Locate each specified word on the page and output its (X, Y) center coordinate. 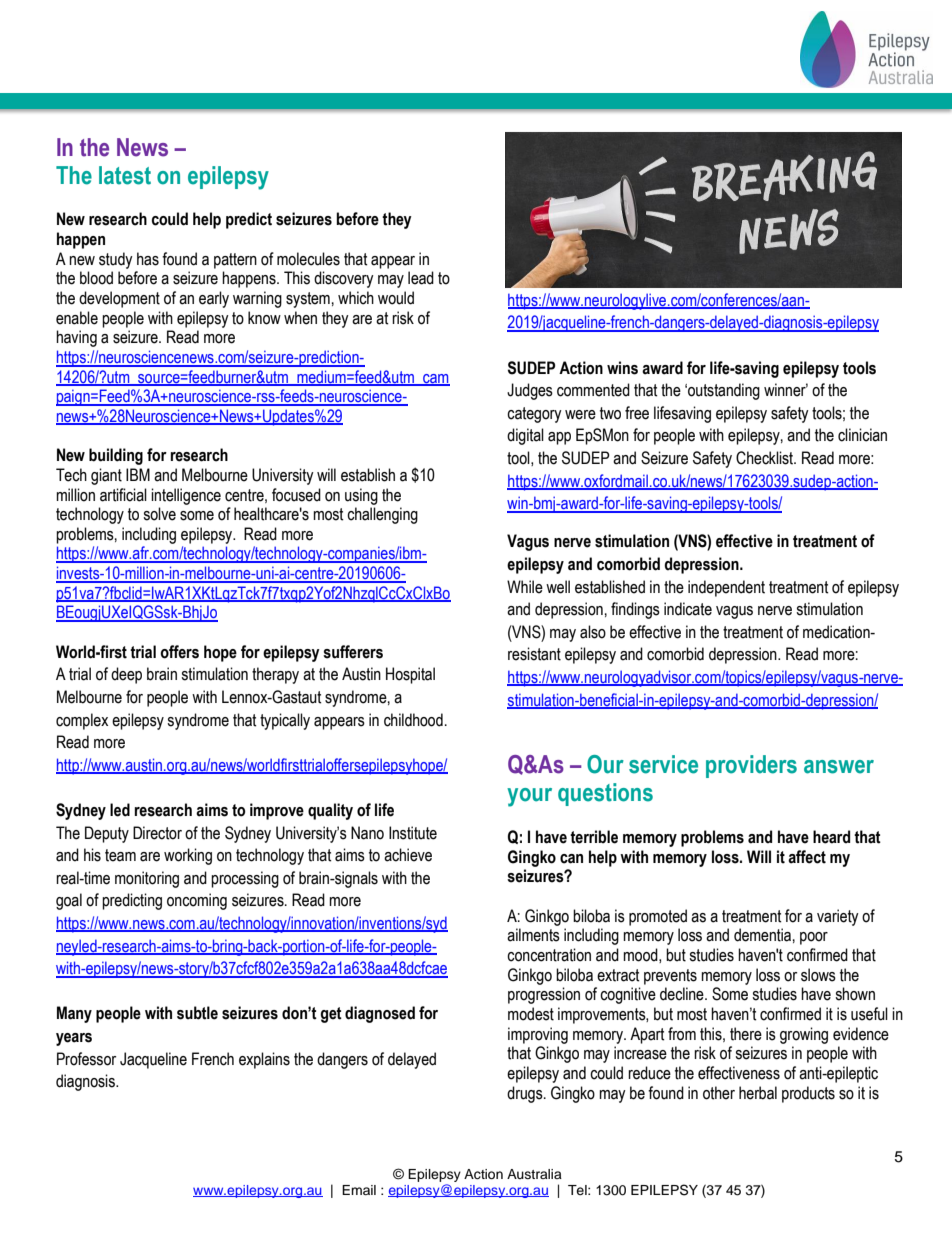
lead (421, 278)
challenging (382, 515)
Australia (534, 1174)
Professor (86, 1059)
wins (622, 368)
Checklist (766, 458)
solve (159, 514)
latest (125, 175)
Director (157, 833)
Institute (413, 833)
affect (807, 857)
